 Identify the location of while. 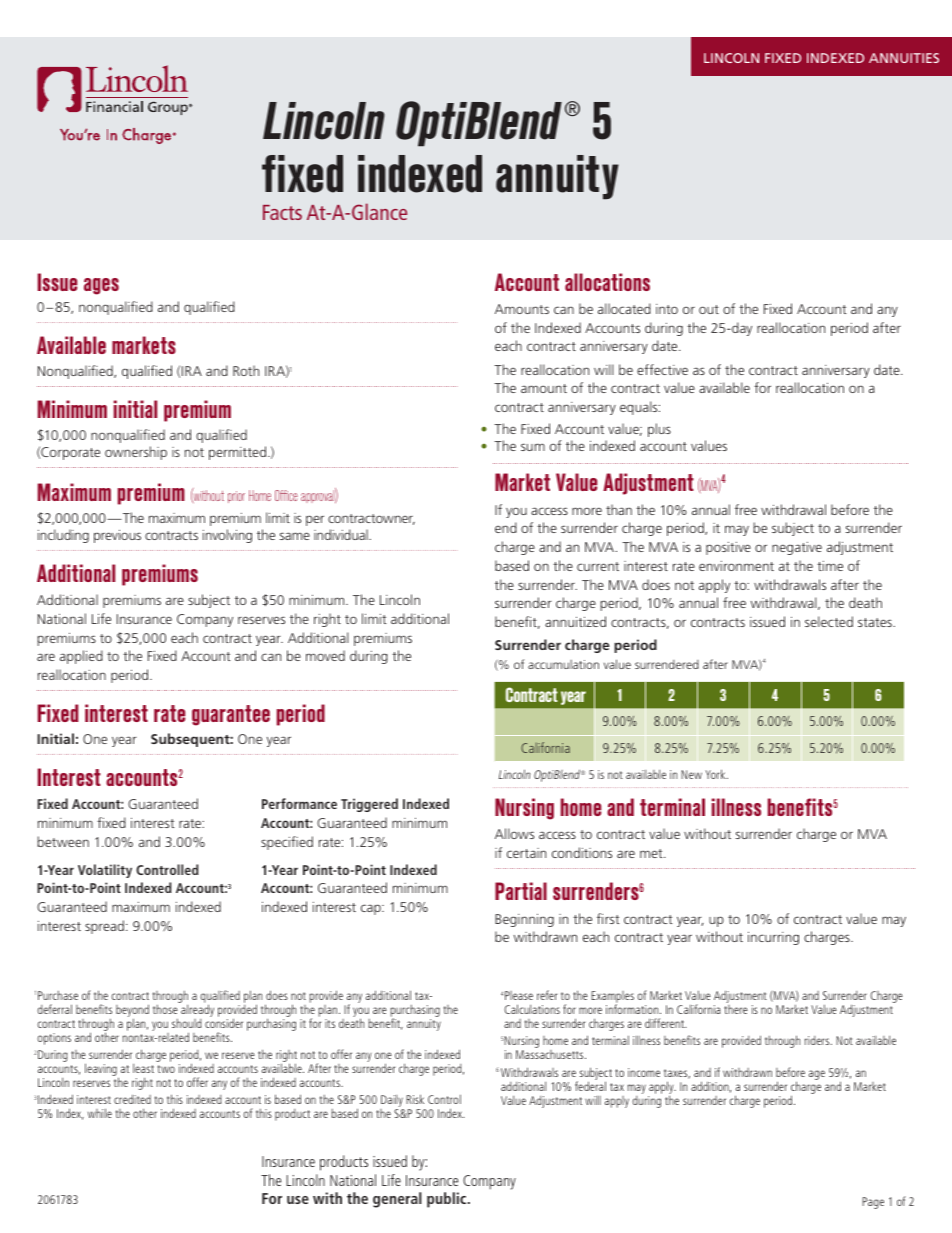
(100, 1113).
